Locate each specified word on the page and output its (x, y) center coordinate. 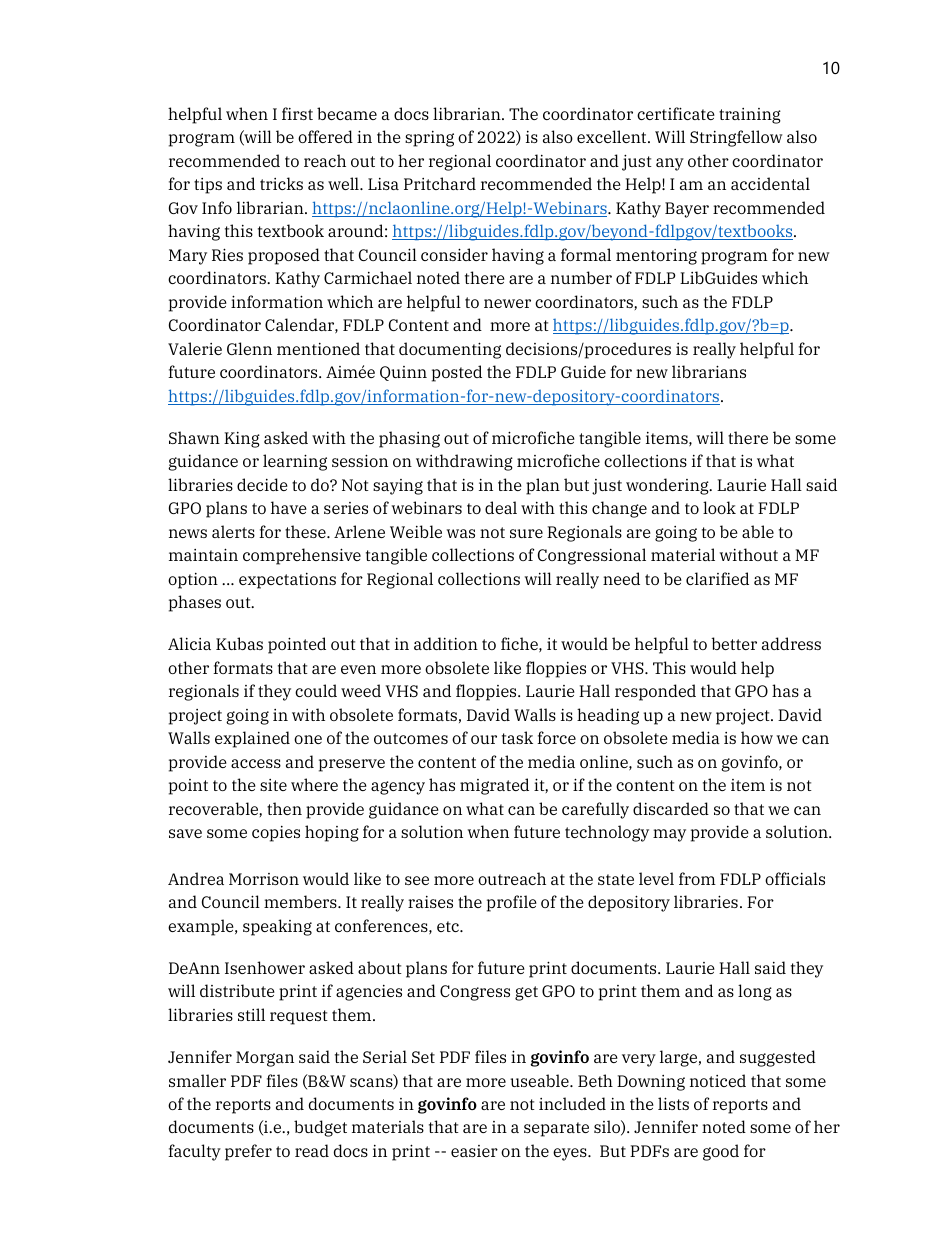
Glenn (249, 348)
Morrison (264, 879)
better (734, 643)
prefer (248, 1152)
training (750, 116)
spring (429, 139)
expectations (287, 581)
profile (512, 903)
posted (457, 373)
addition (446, 643)
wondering (668, 486)
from (697, 878)
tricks (281, 183)
